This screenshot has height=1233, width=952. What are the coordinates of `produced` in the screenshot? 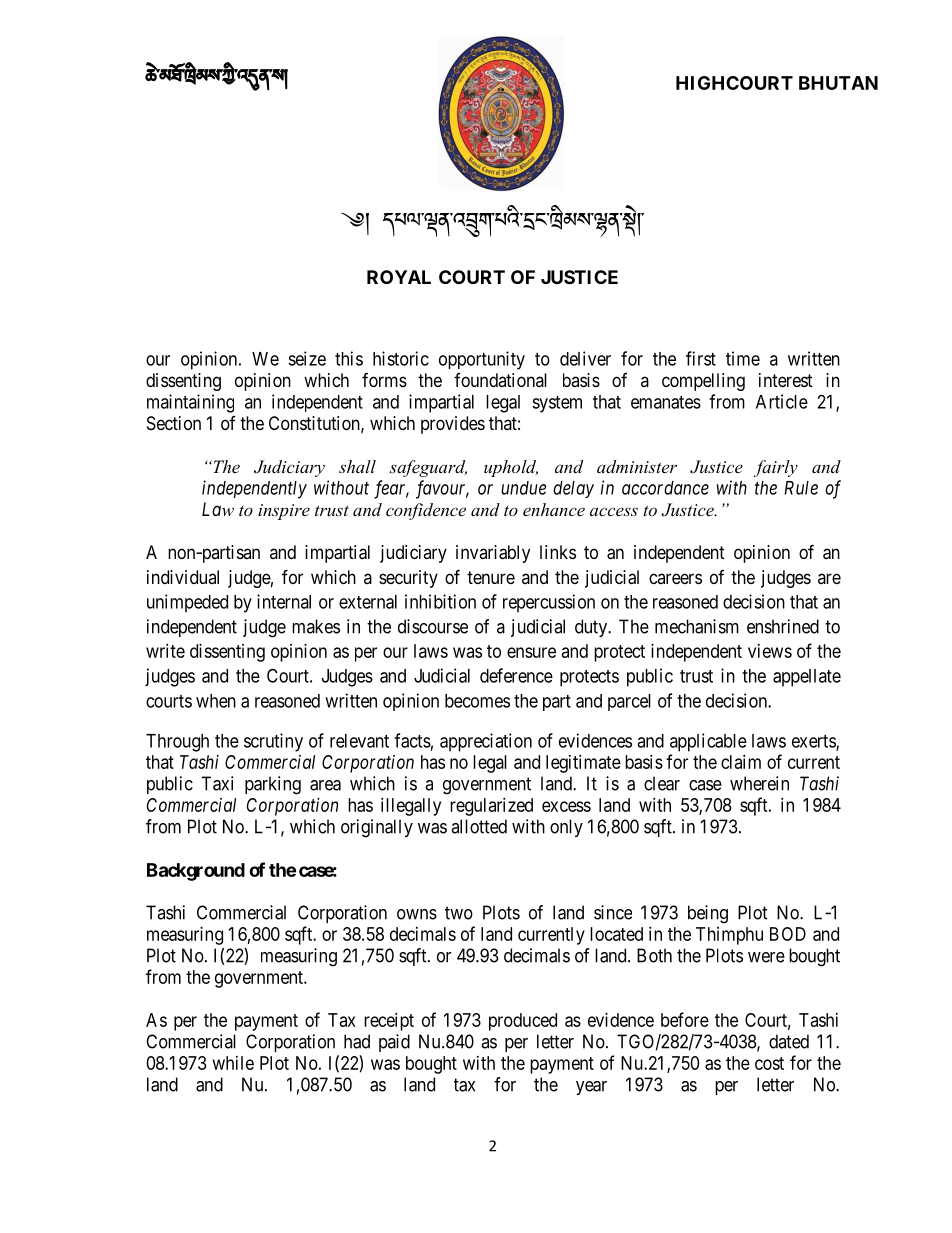 It's located at (523, 1022).
